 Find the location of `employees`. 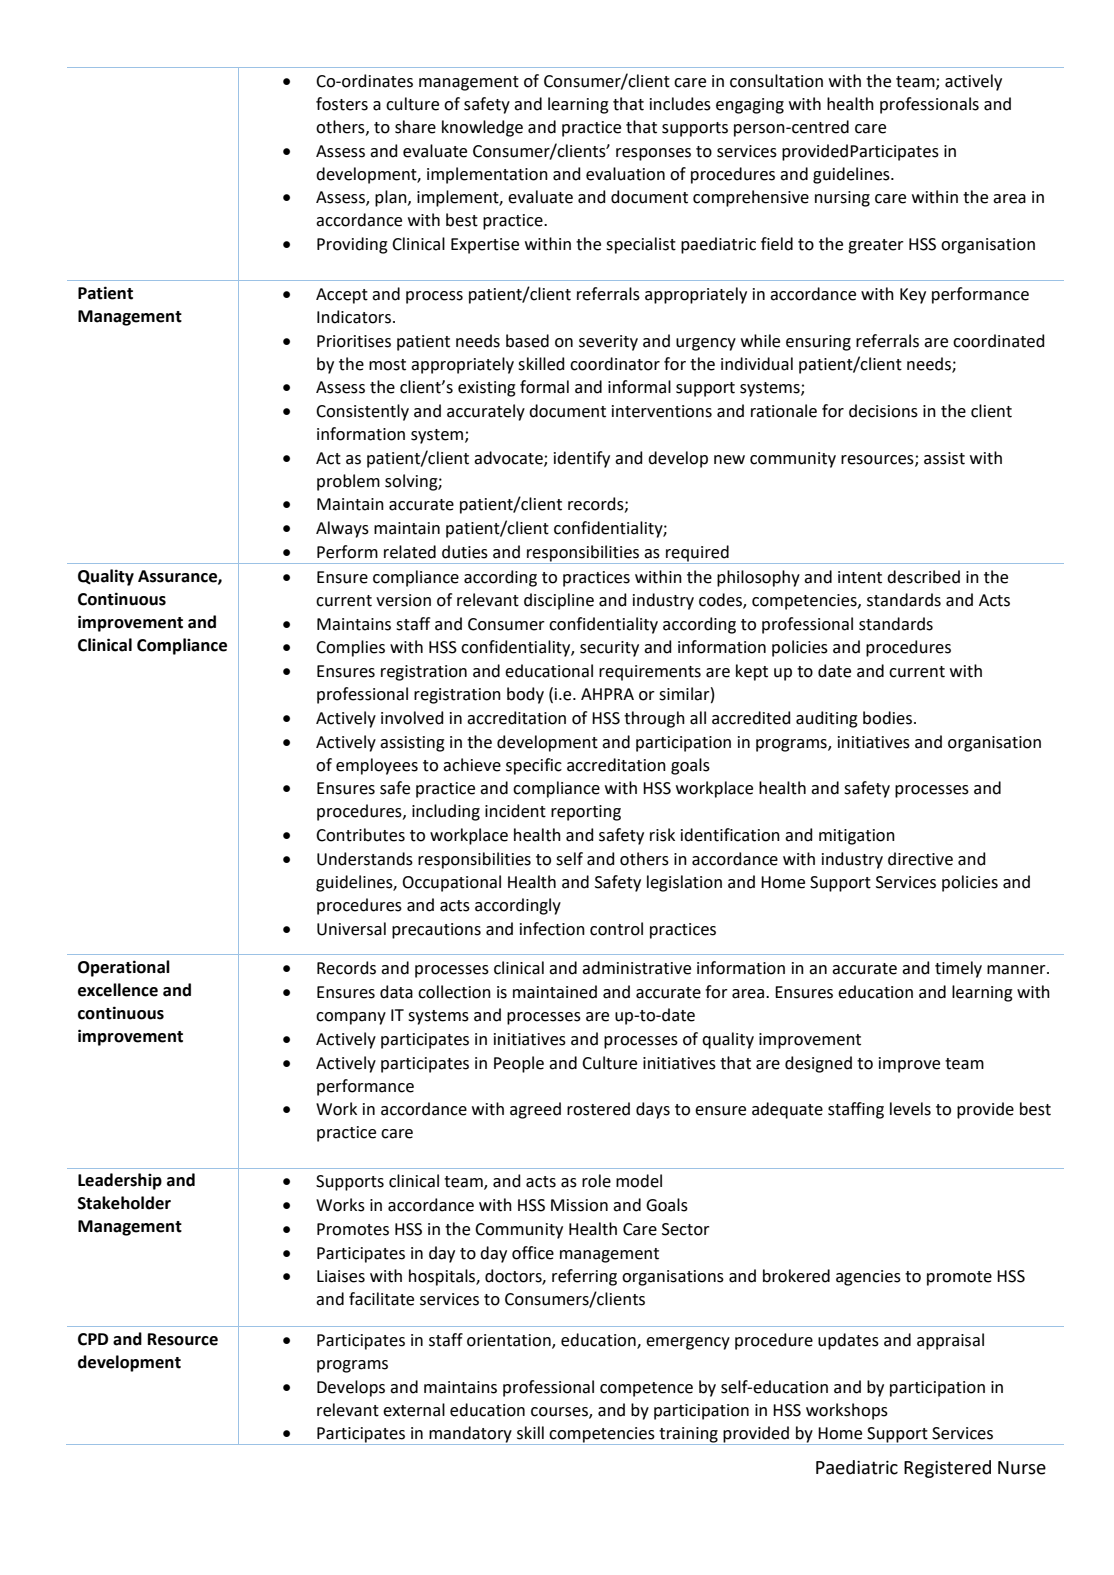

employees is located at coordinates (377, 766).
